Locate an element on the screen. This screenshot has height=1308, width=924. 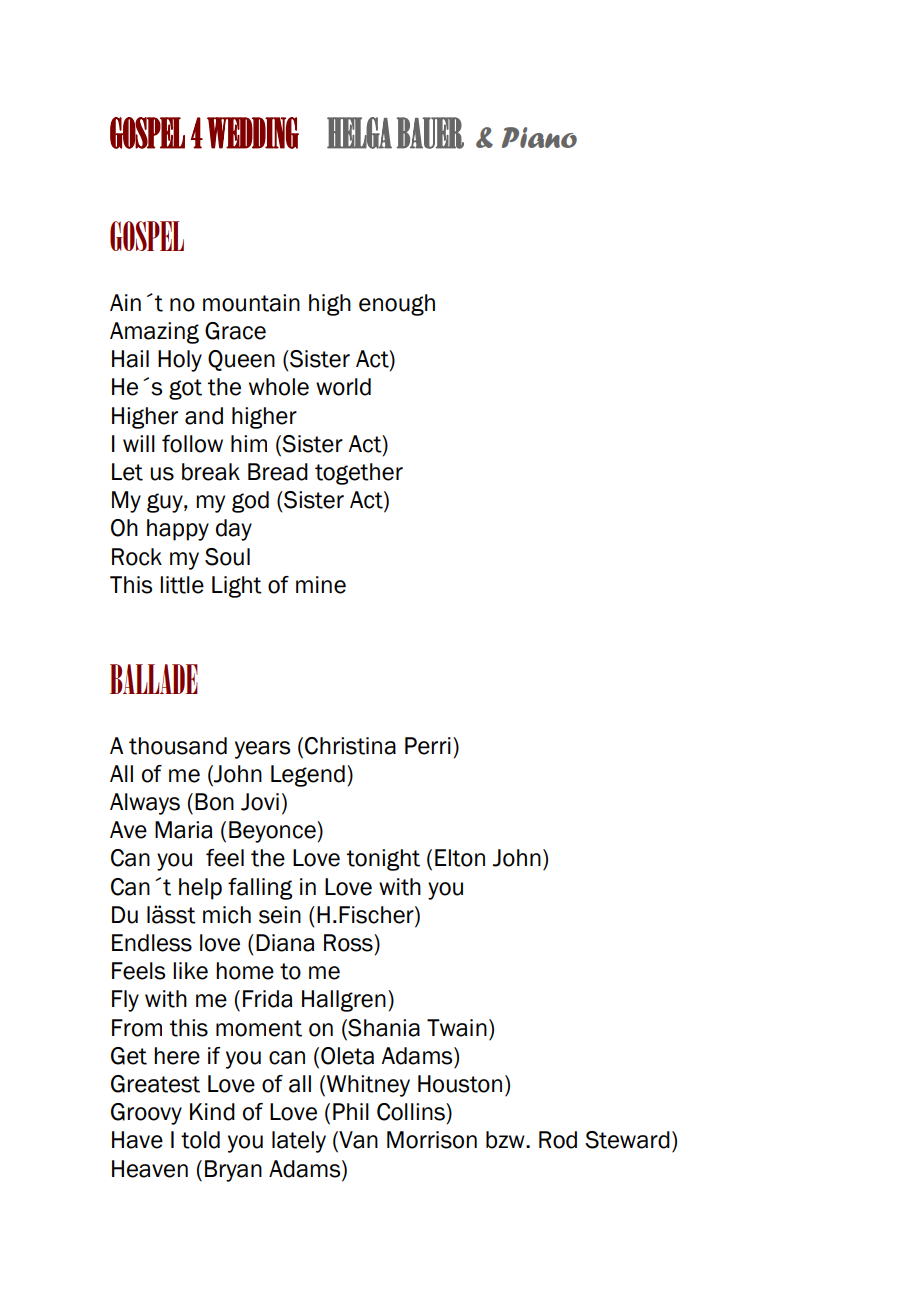
got is located at coordinates (185, 389).
